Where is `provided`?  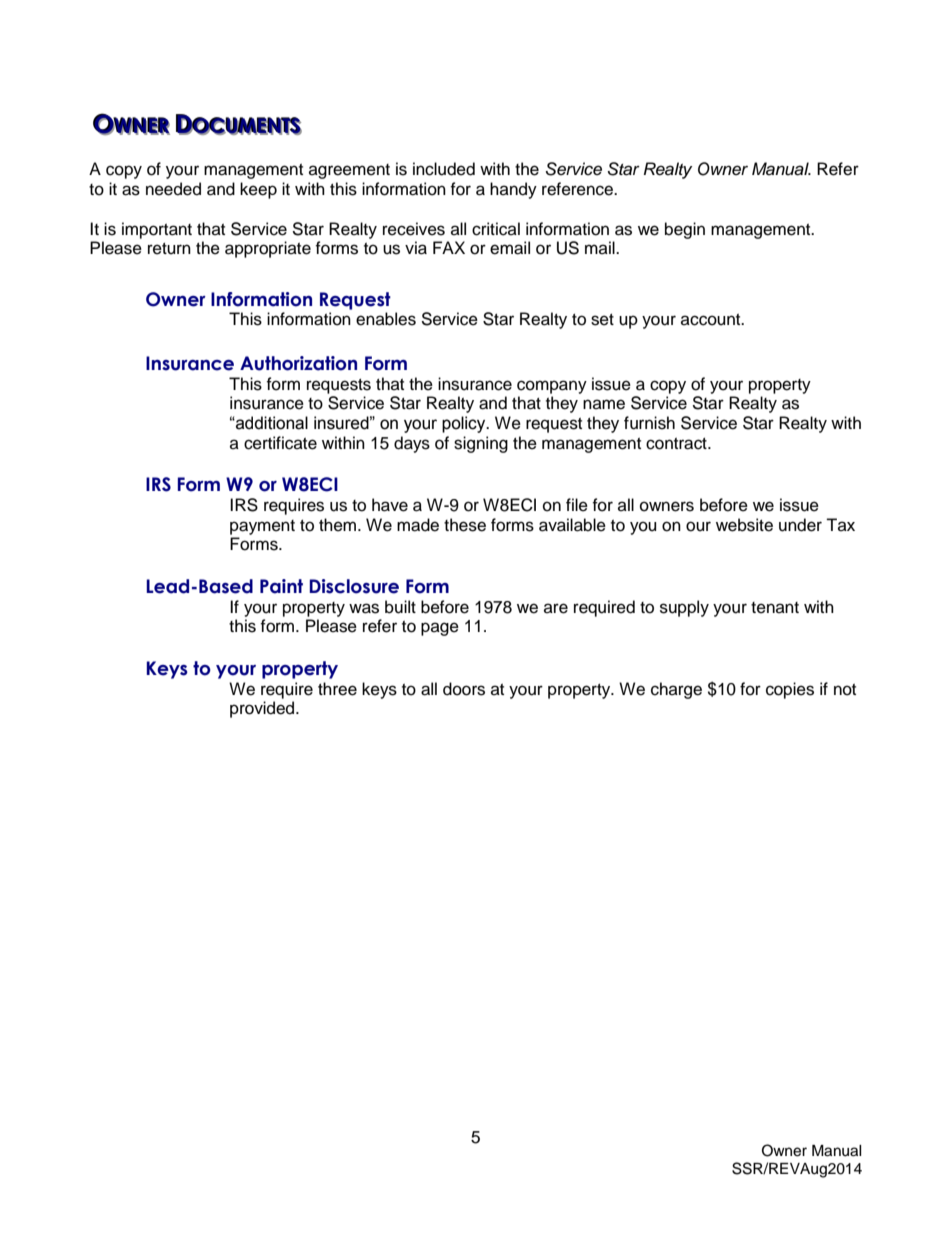 provided is located at coordinates (263, 709).
